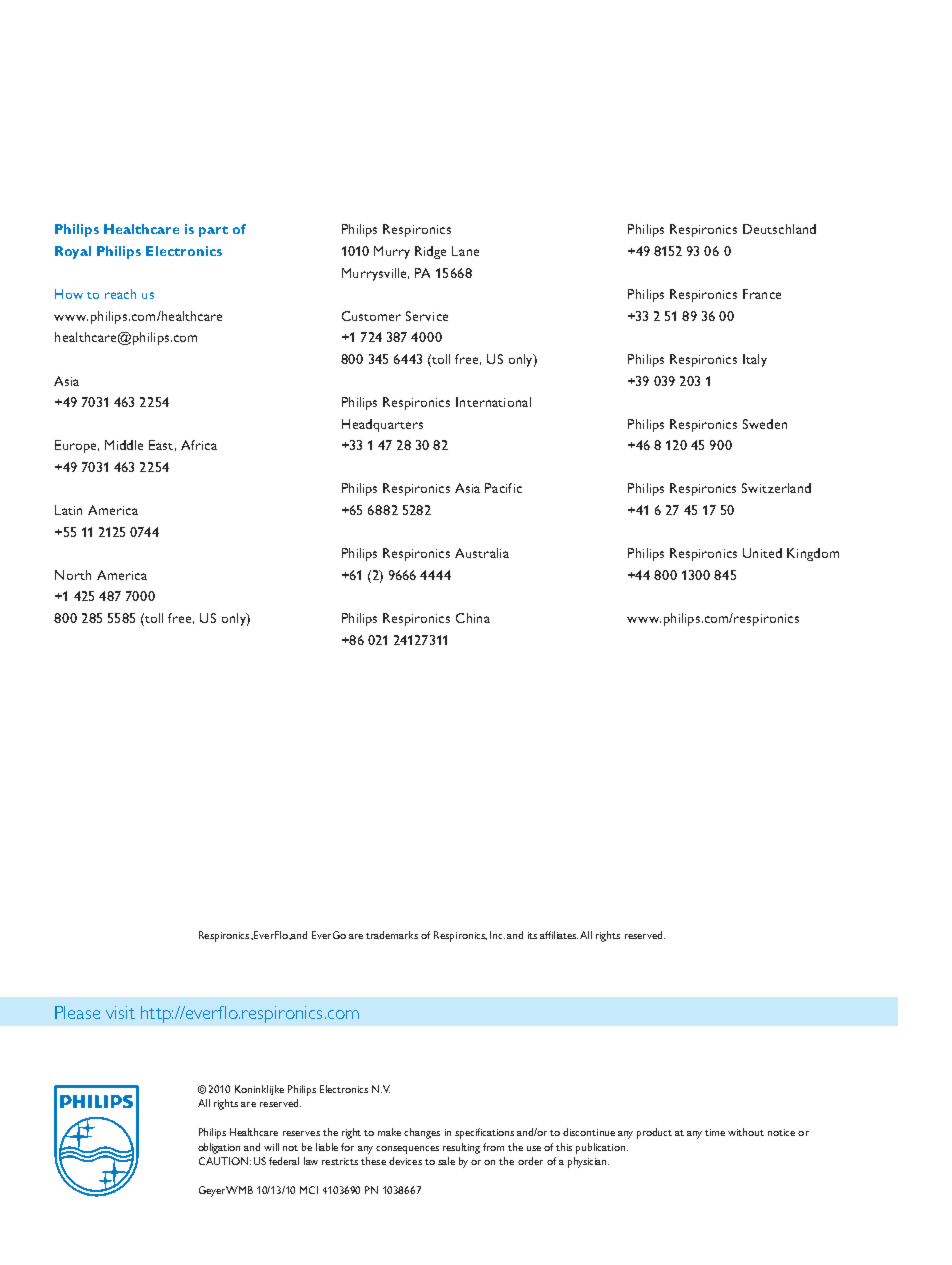 The image size is (952, 1265). What do you see at coordinates (473, 618) in the page?
I see `China` at bounding box center [473, 618].
